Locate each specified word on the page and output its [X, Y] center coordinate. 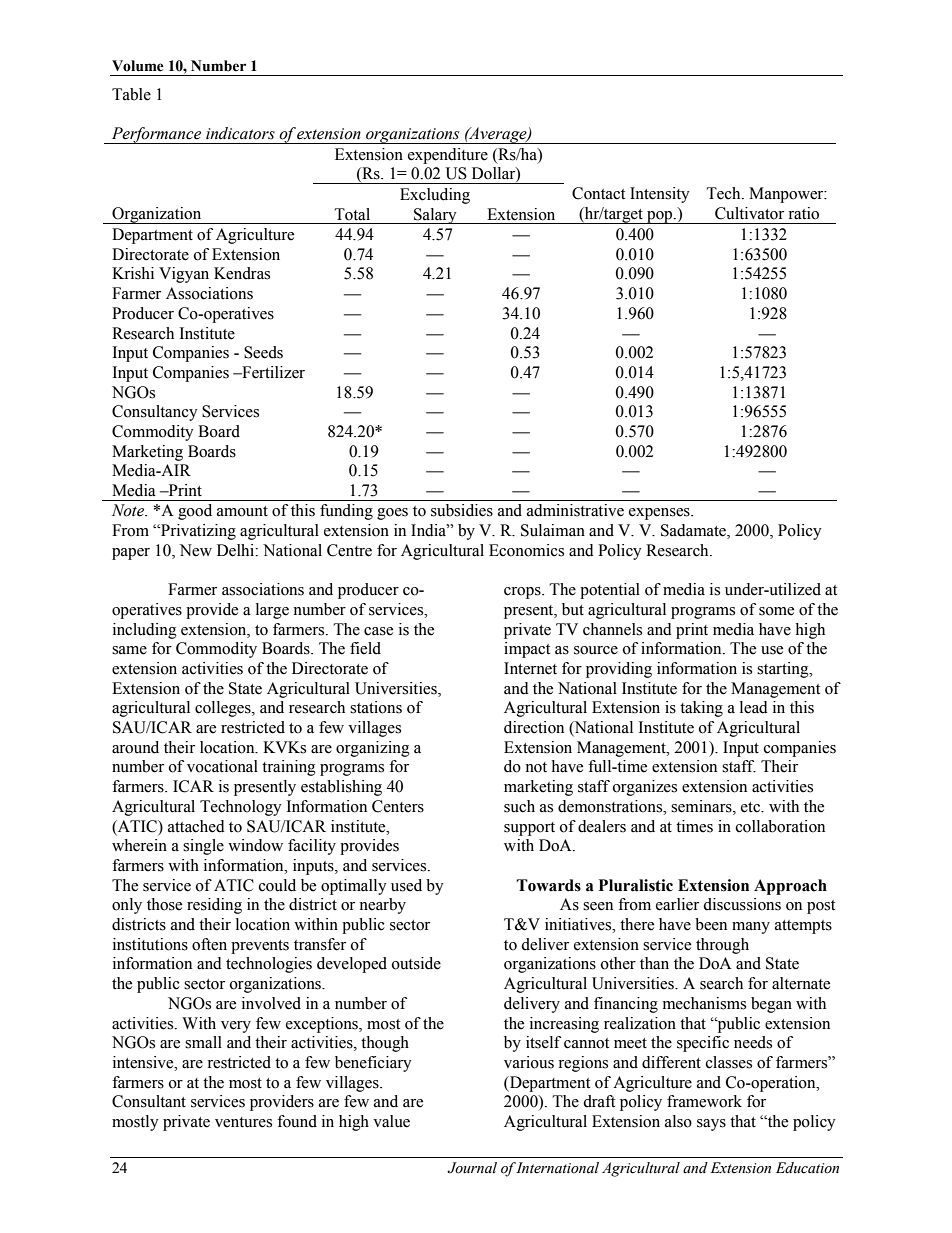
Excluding [435, 196]
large [272, 611]
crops [523, 593]
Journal [472, 1168]
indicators [240, 133]
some [776, 611]
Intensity [660, 195]
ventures [243, 1122]
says [711, 1125]
